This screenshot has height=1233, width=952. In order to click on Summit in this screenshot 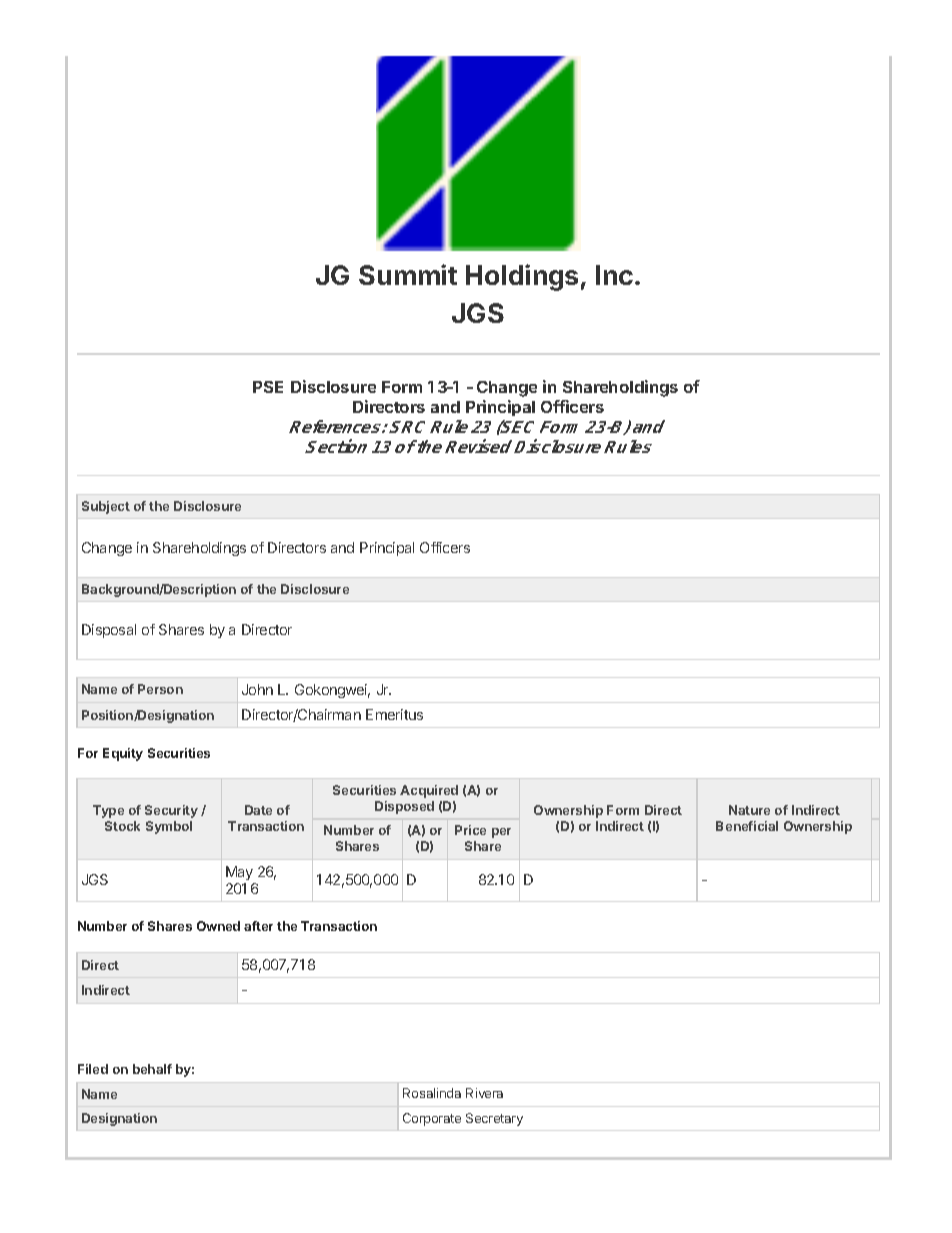, I will do `click(408, 274)`.
